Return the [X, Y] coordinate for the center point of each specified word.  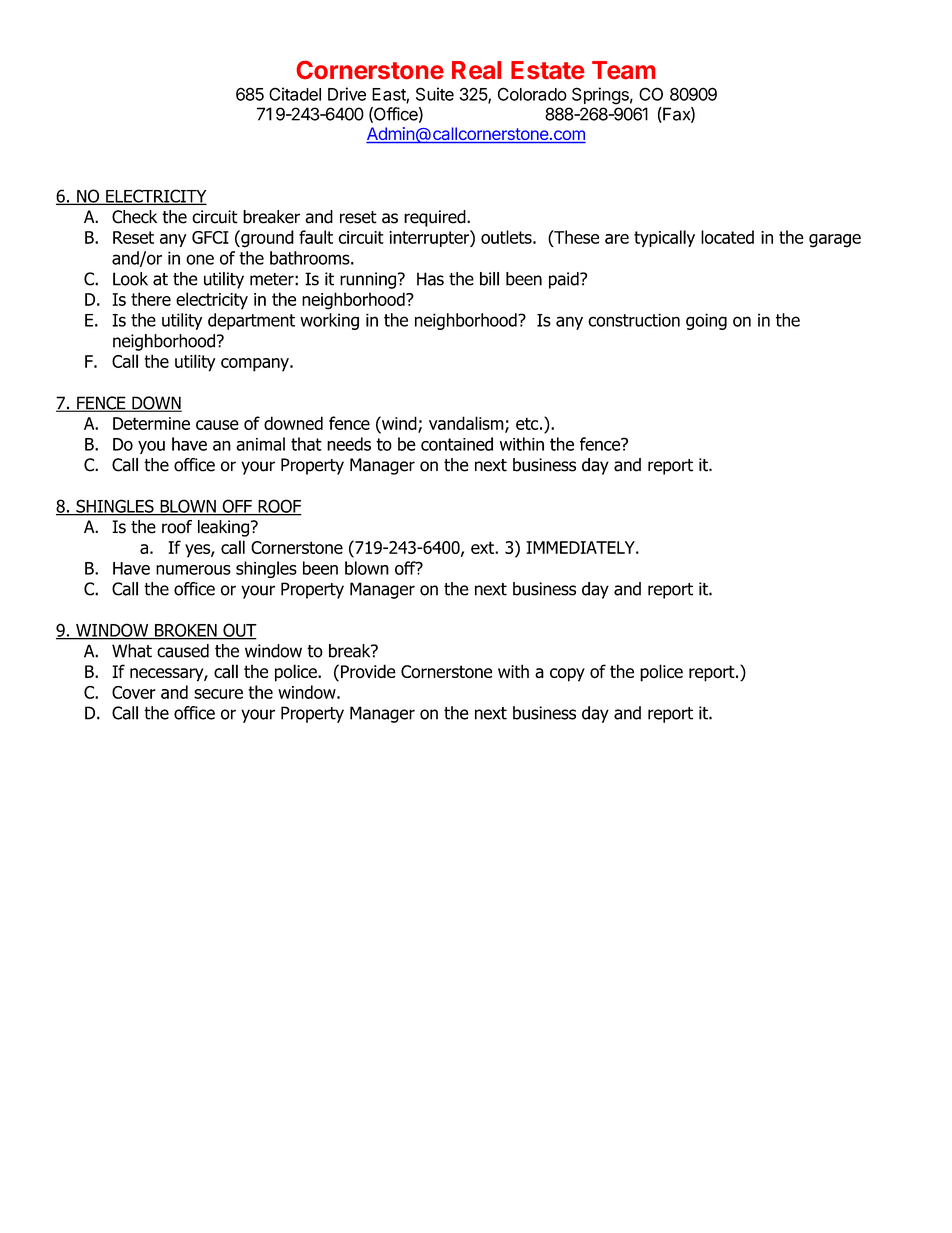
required [436, 218]
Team [623, 70]
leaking [223, 528]
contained [457, 444]
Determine [151, 423]
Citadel [295, 94]
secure [218, 694]
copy [567, 675]
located [727, 237]
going [706, 321]
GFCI [210, 237]
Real [476, 70]
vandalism [467, 424]
